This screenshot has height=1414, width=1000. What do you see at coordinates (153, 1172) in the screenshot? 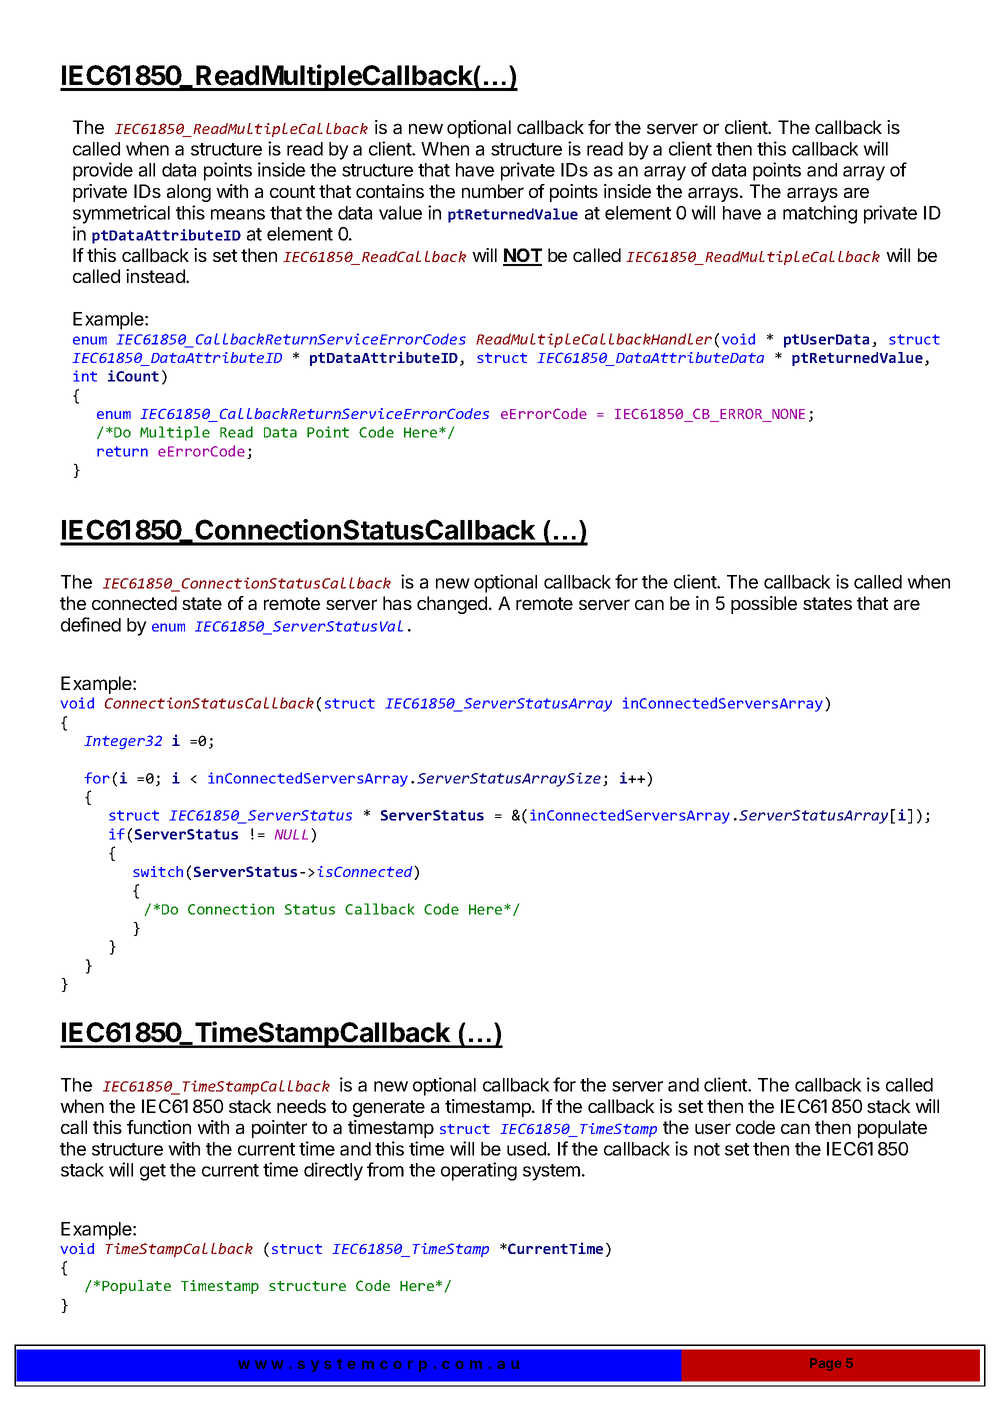
I see `get` at bounding box center [153, 1172].
